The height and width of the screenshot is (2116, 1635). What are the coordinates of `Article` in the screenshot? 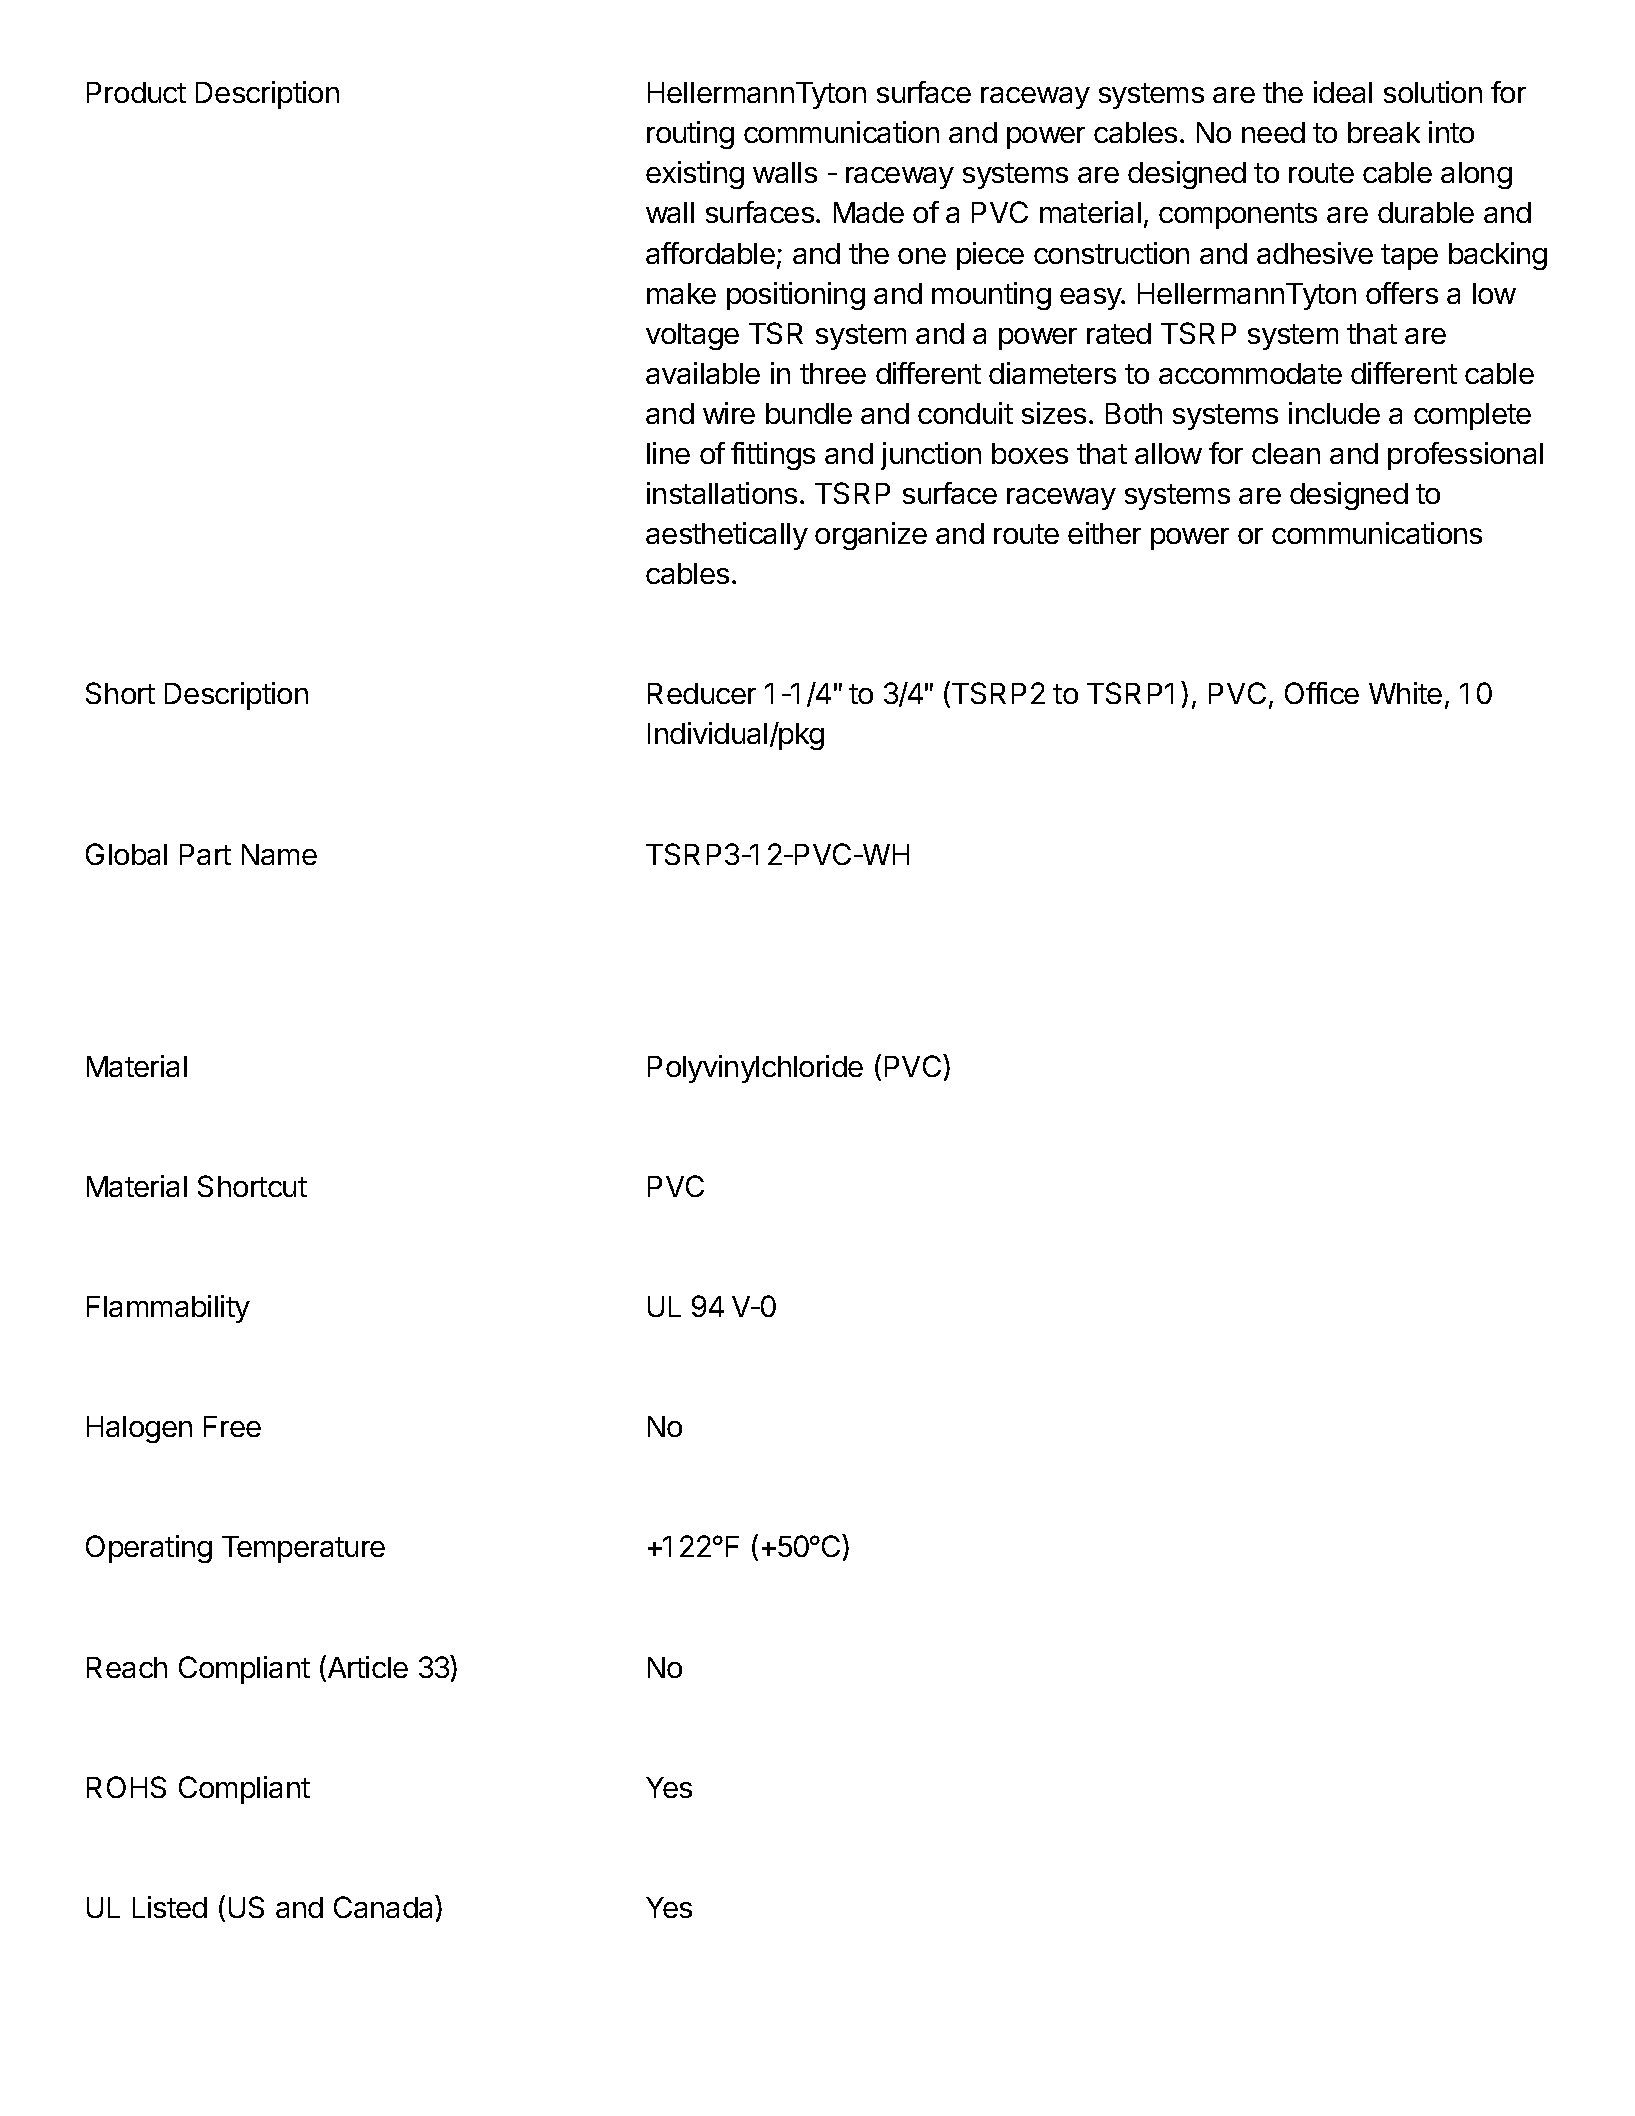 It's located at (366, 1668).
